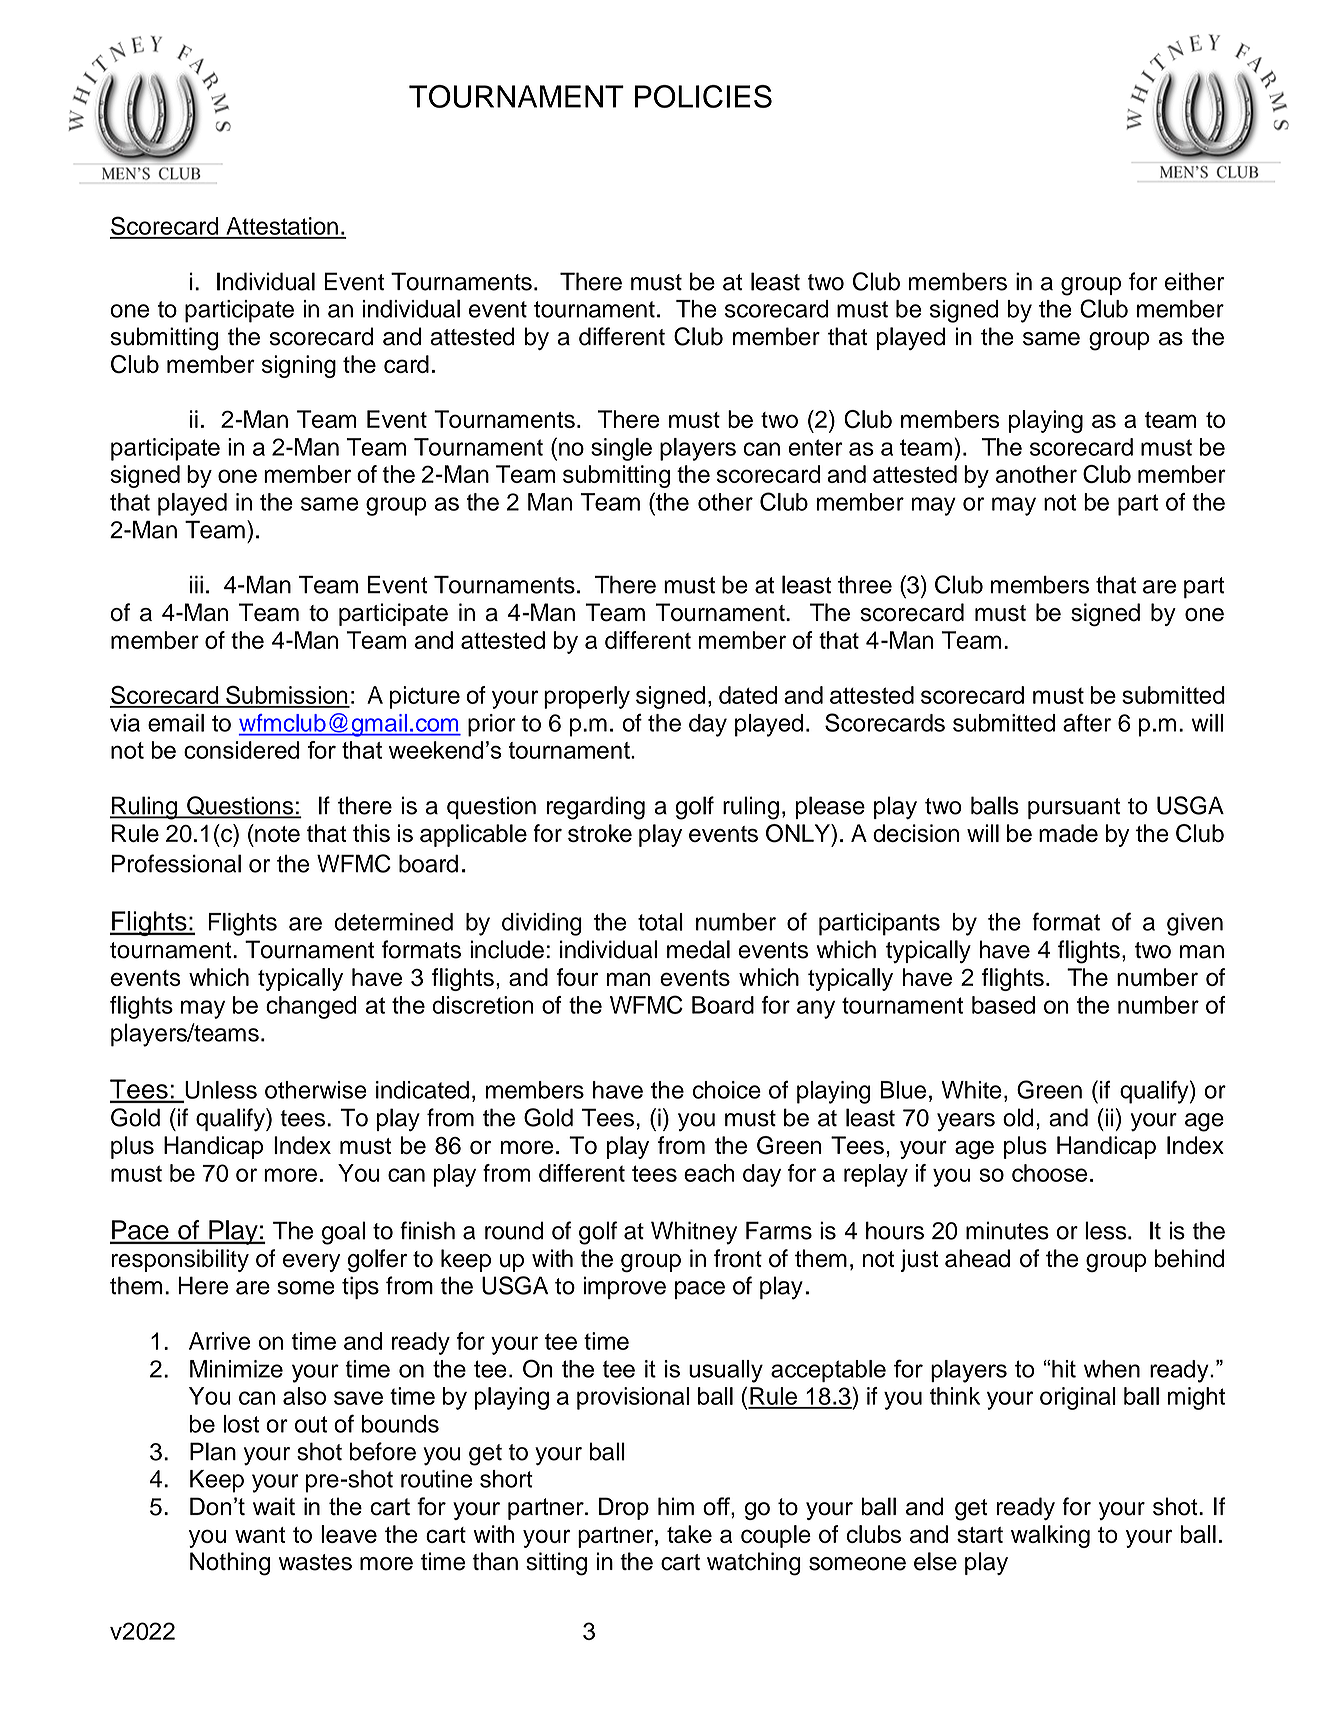  What do you see at coordinates (1003, 1005) in the screenshot?
I see `based` at bounding box center [1003, 1005].
